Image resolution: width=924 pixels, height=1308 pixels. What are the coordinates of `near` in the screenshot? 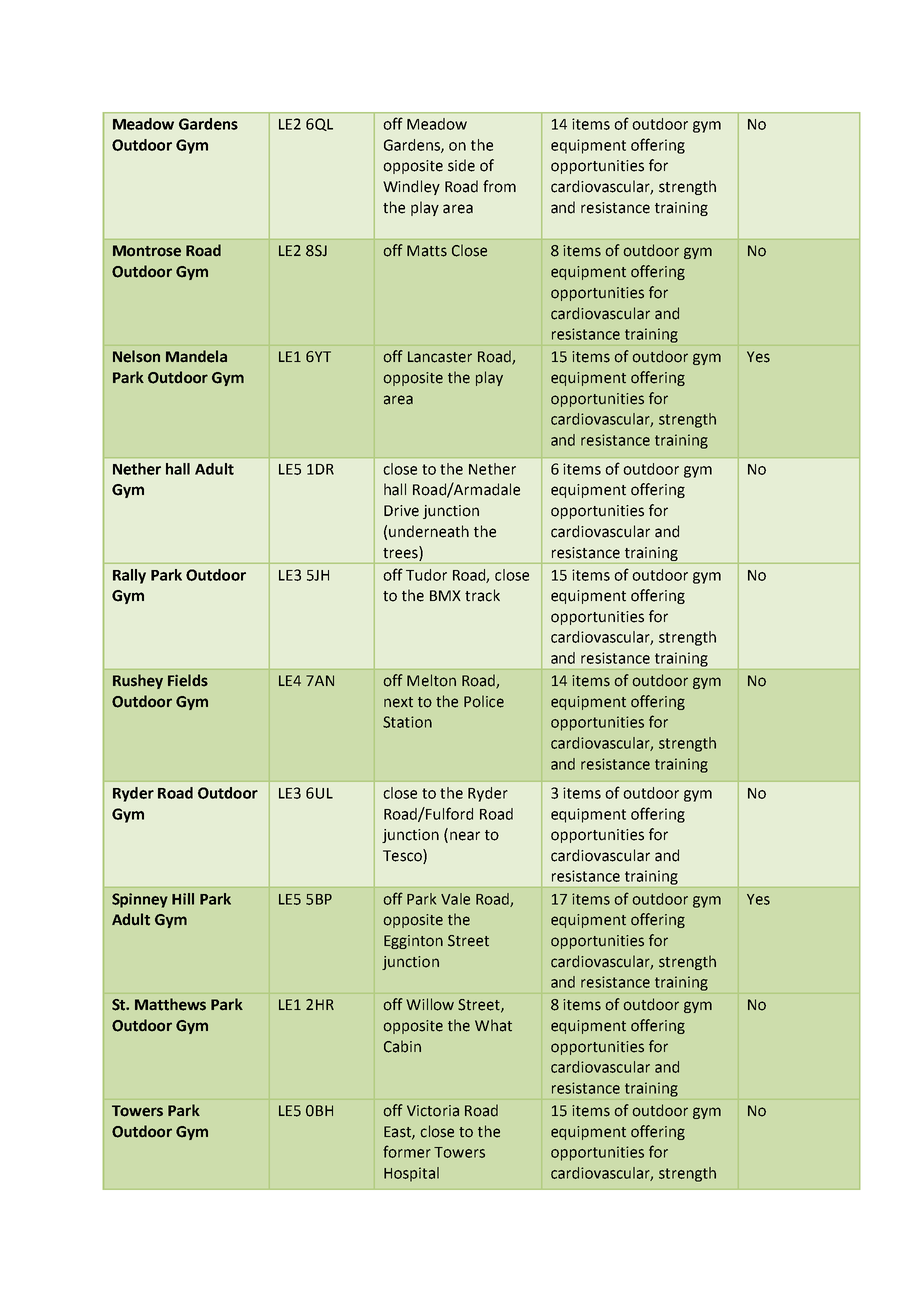 It's located at (465, 836).
